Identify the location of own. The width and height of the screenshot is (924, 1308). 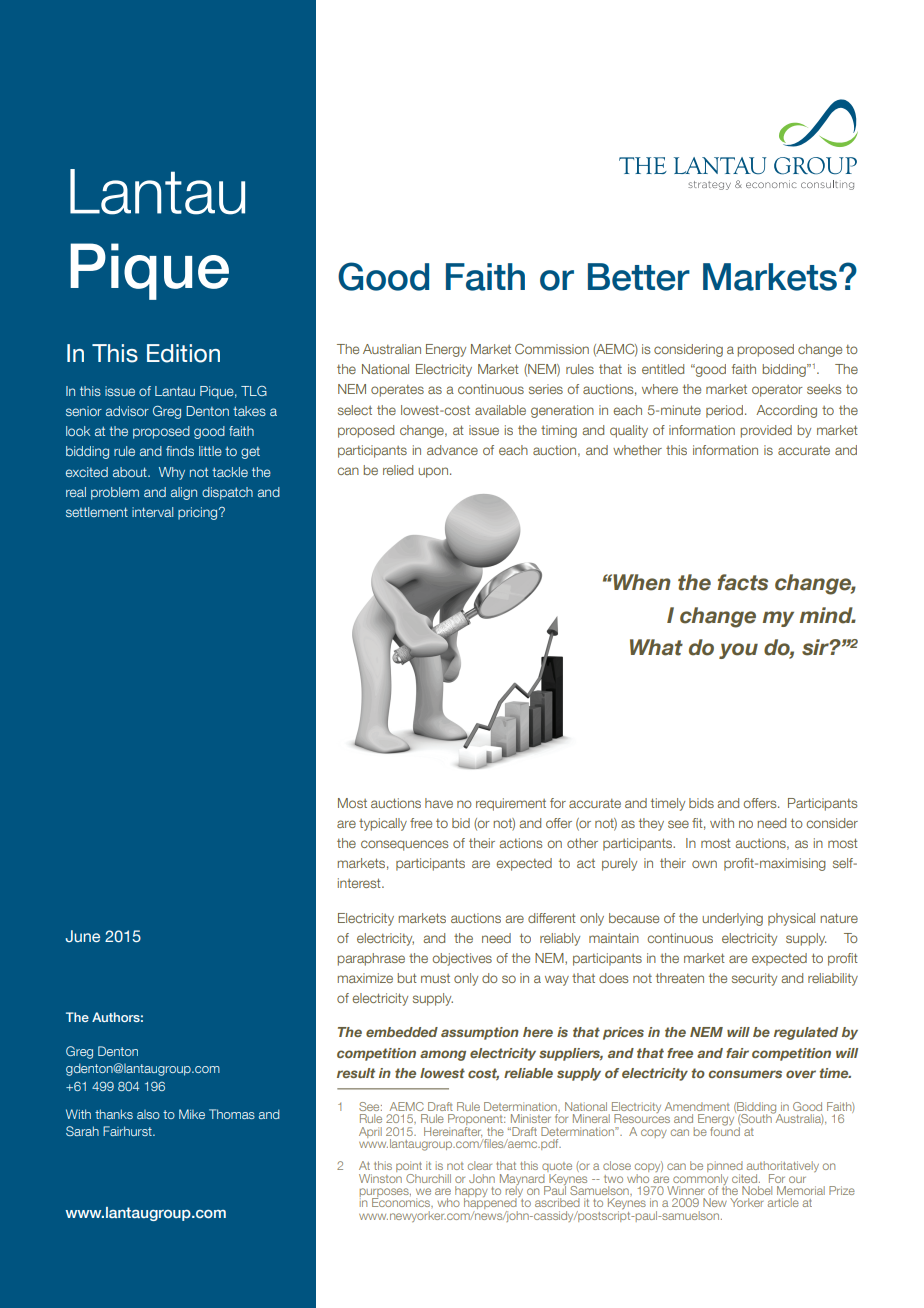
(704, 864).
